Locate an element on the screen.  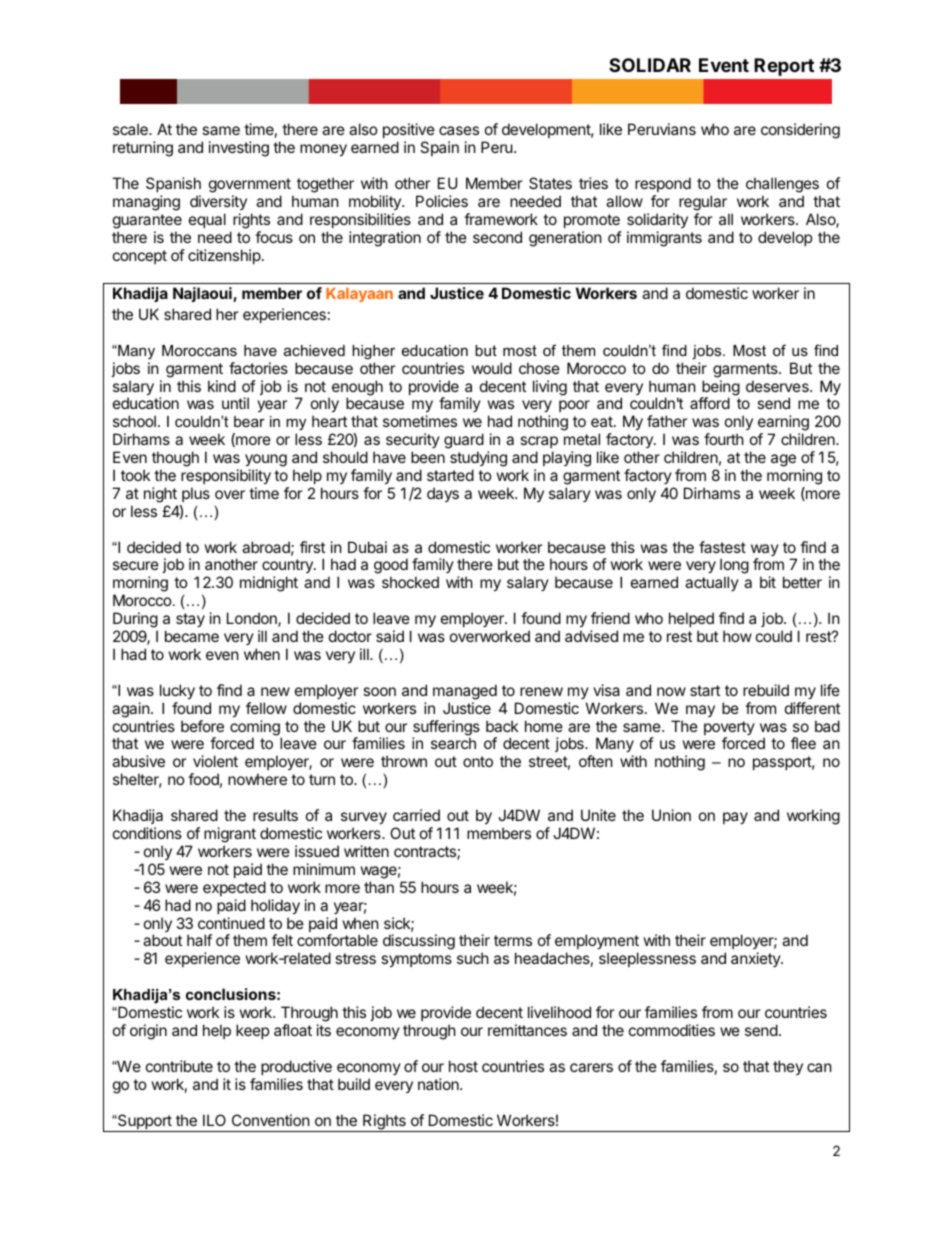
being is located at coordinates (720, 389).
